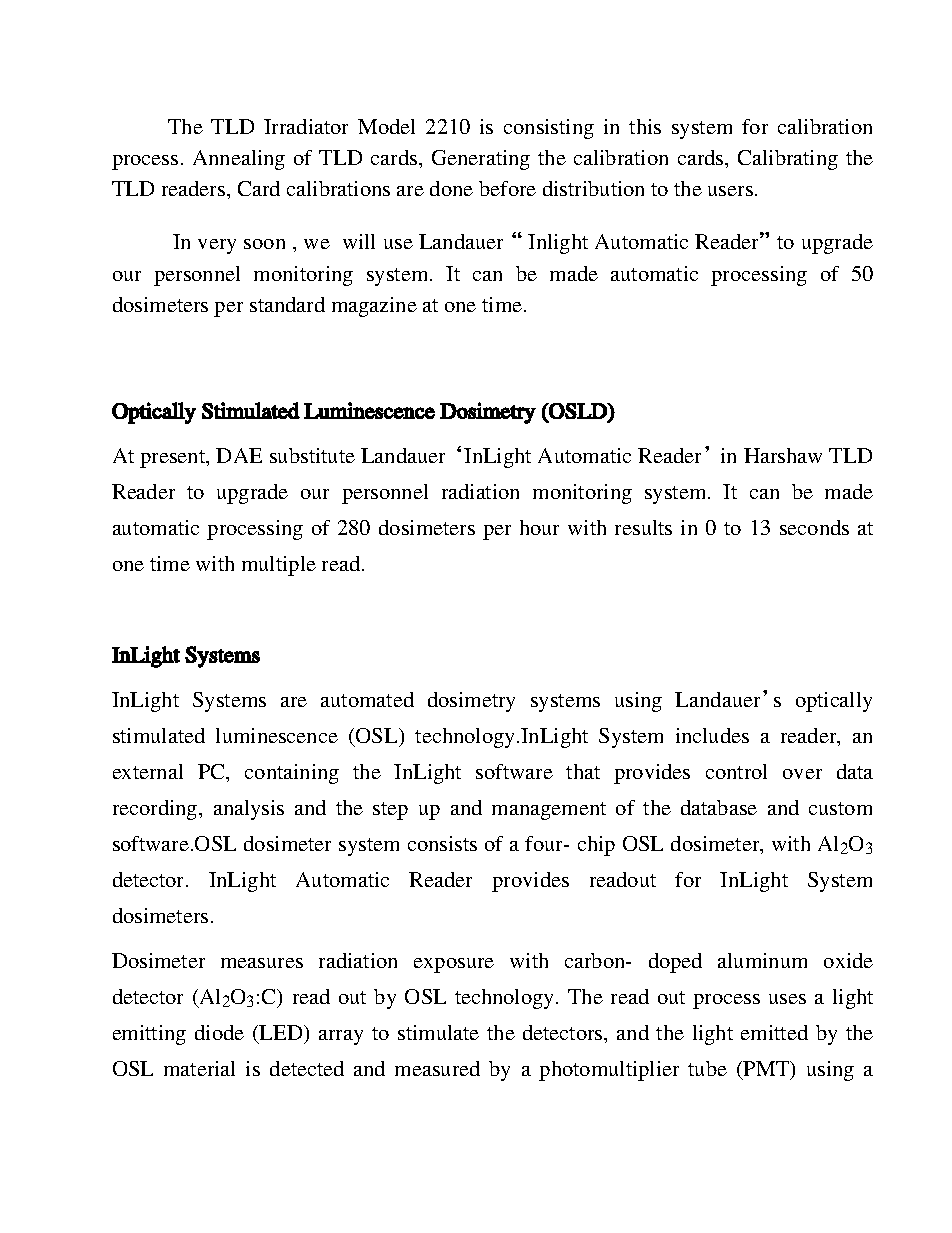 This document has height=1233, width=952. Describe the element at coordinates (481, 160) in the document. I see `Generating` at that location.
